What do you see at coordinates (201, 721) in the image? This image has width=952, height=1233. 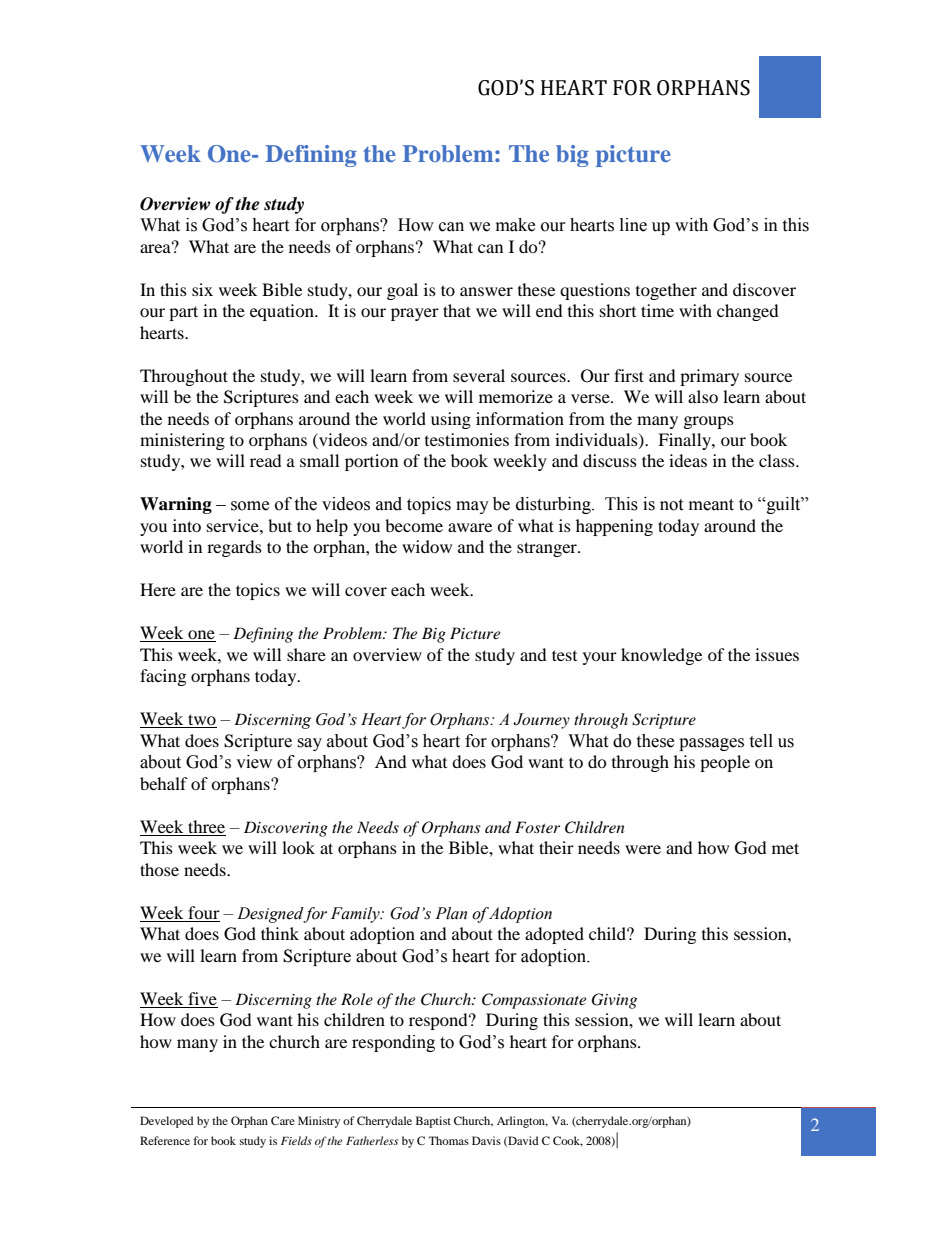 I see `two` at bounding box center [201, 721].
